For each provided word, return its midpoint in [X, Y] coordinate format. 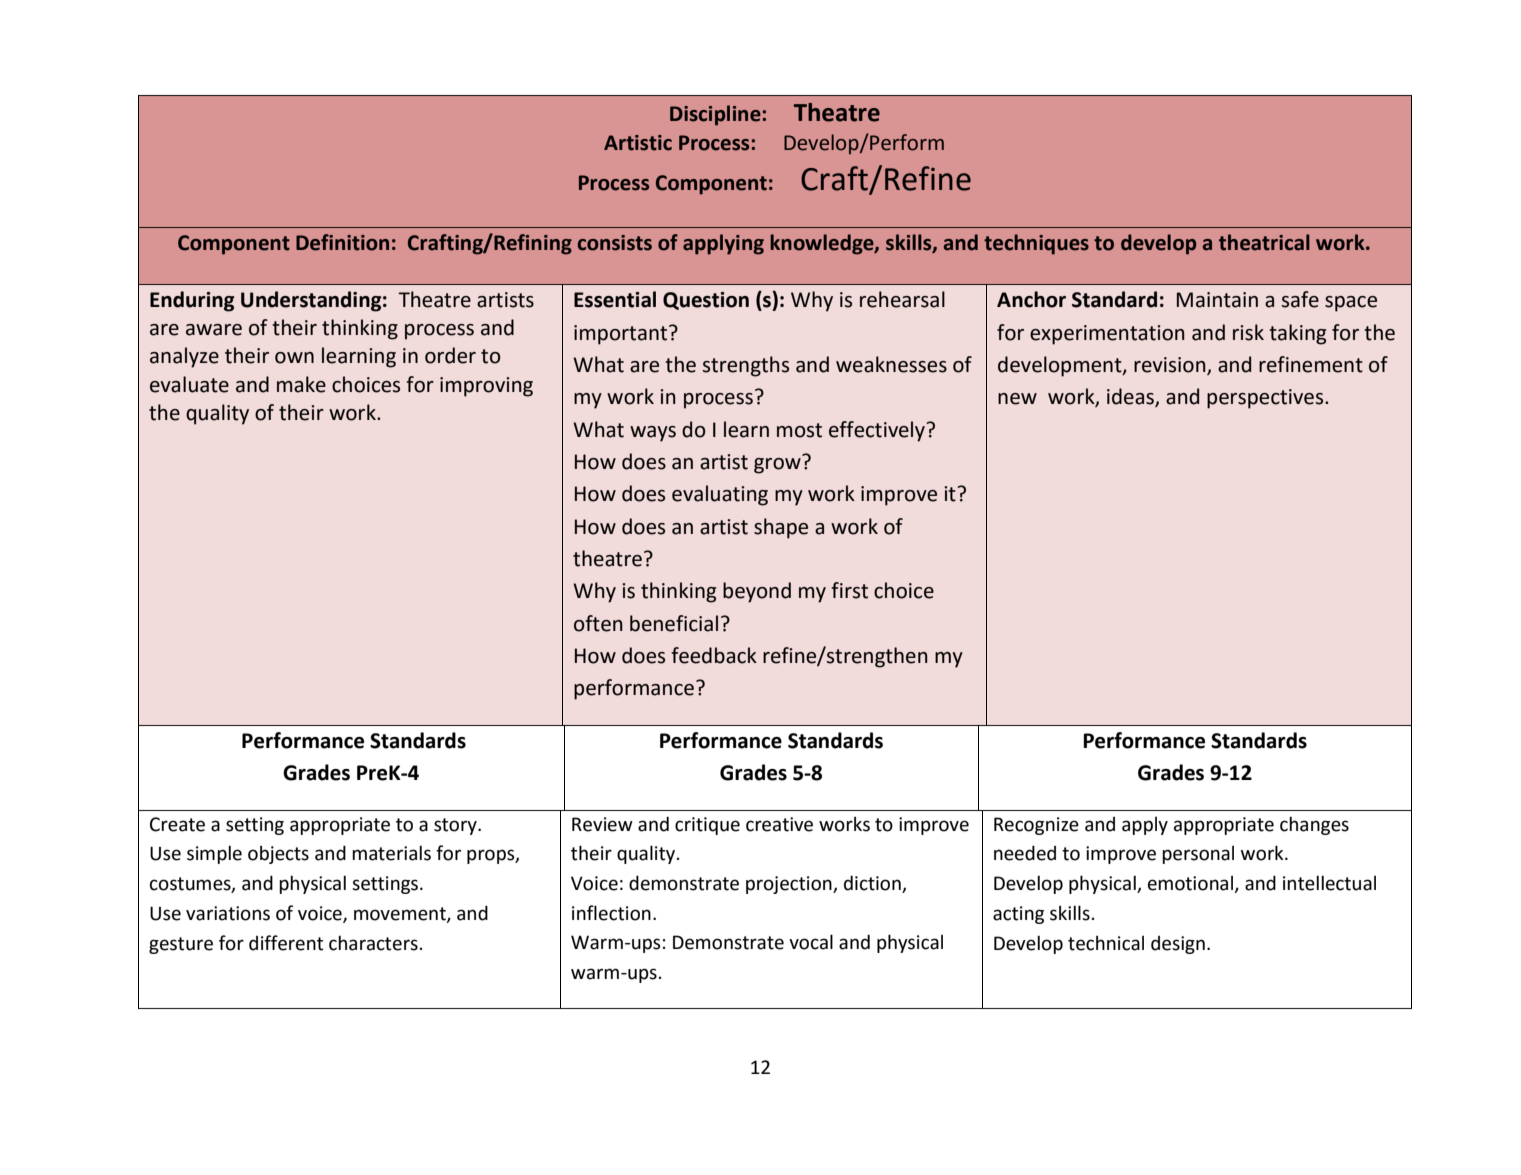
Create [177, 824]
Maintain [1217, 300]
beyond [757, 592]
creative [779, 824]
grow [777, 466]
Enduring [192, 301]
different [286, 943]
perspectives [1266, 399]
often [598, 623]
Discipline [715, 115]
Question [706, 301]
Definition [342, 242]
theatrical [1264, 242]
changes [1314, 825]
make [301, 384]
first [849, 590]
